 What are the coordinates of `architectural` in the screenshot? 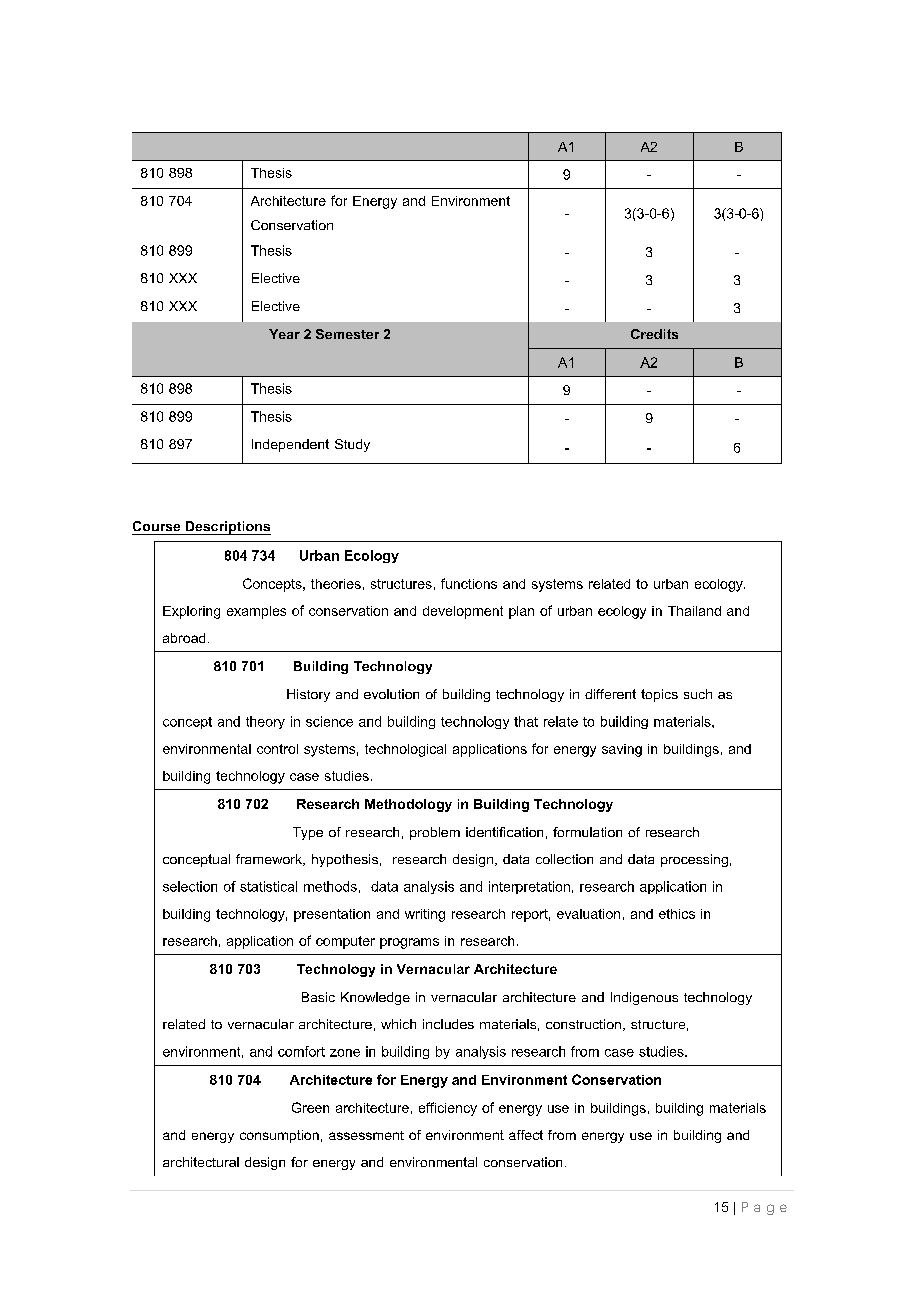 It's located at (201, 1162).
